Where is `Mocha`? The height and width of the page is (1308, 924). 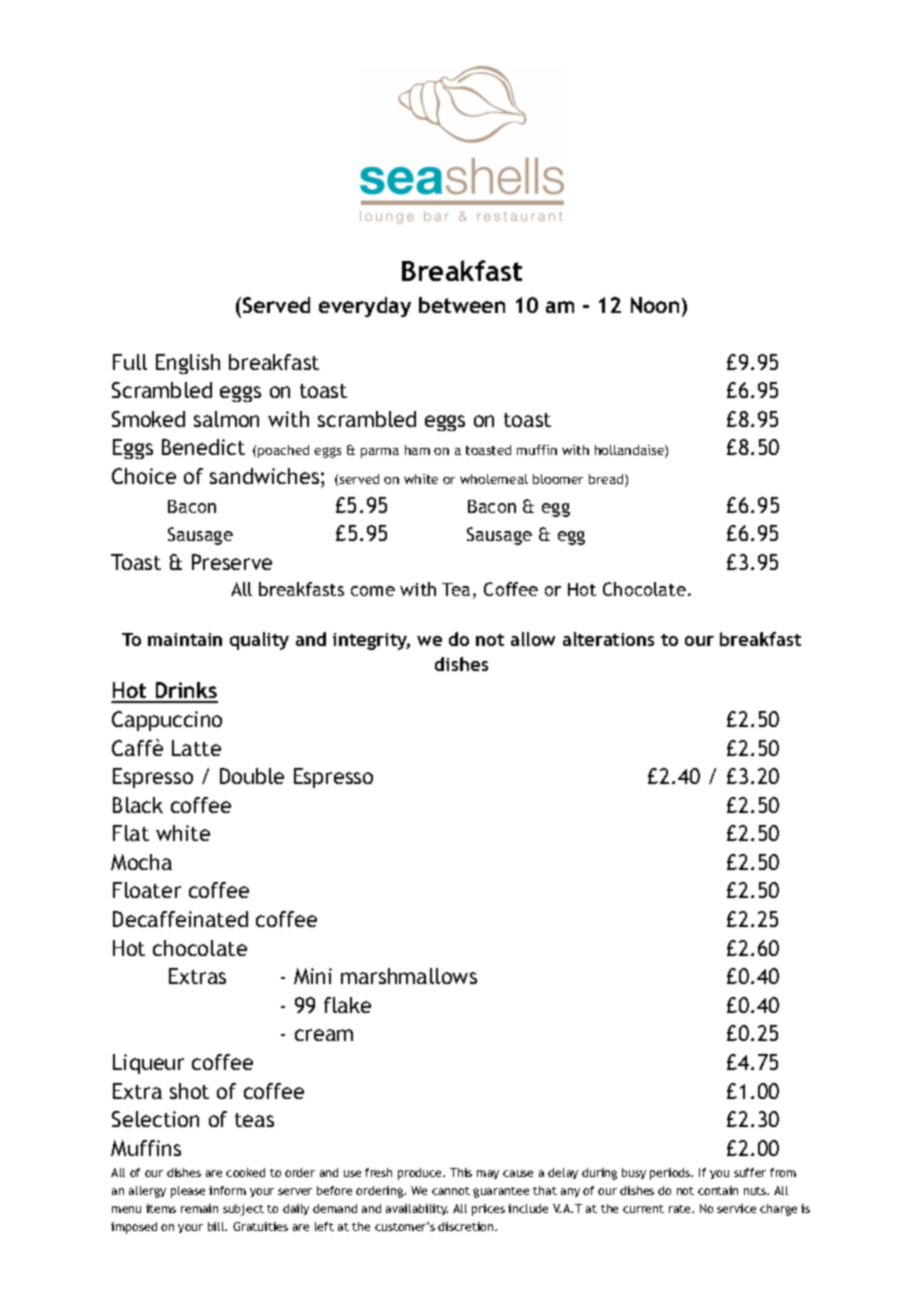 Mocha is located at coordinates (141, 862).
